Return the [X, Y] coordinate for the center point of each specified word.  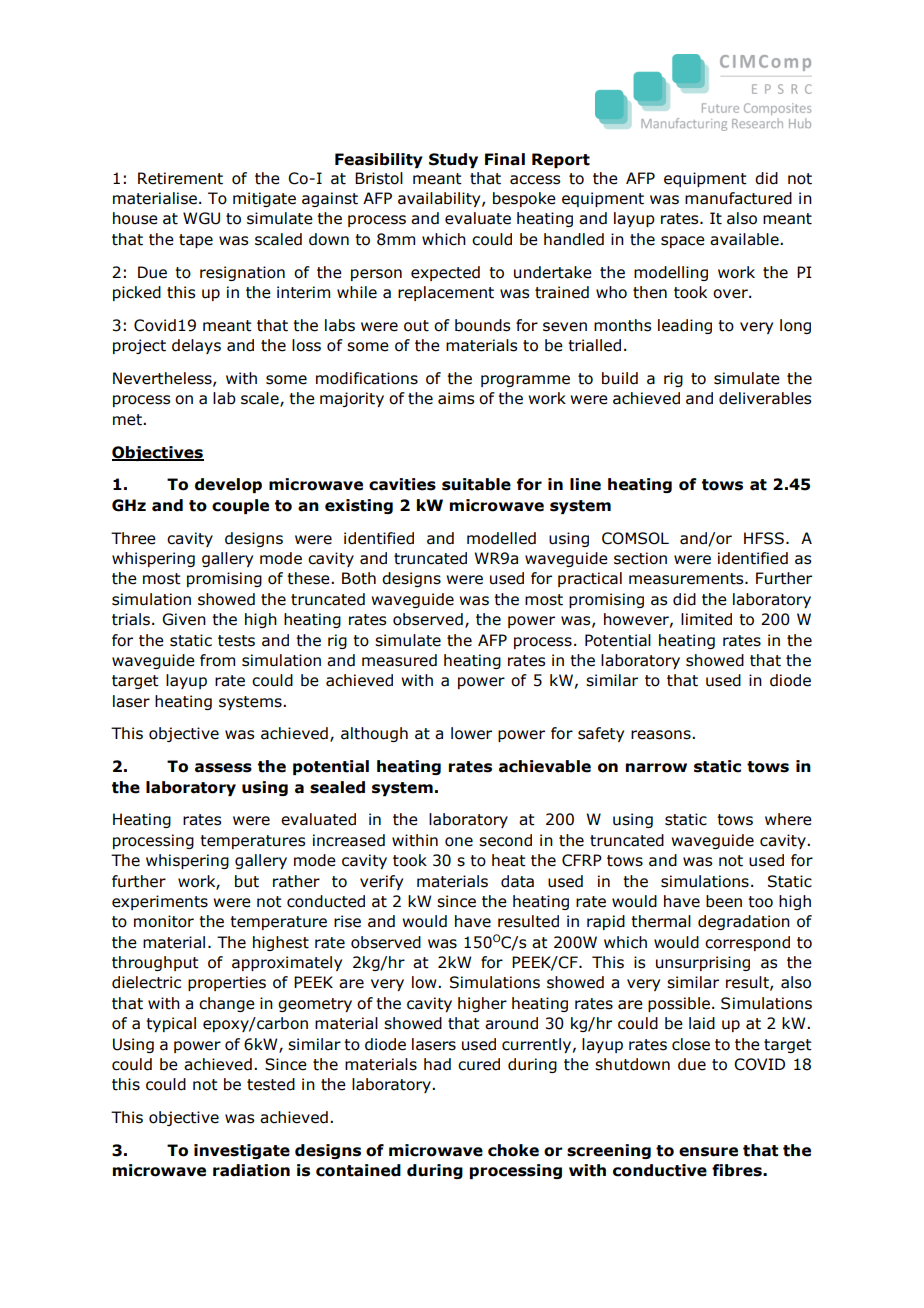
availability [440, 199]
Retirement [180, 178]
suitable [476, 484]
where [788, 819]
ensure [708, 1152]
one [459, 842]
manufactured [738, 198]
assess [223, 768]
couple [240, 506]
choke [513, 1150]
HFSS [764, 538]
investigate [242, 1151]
